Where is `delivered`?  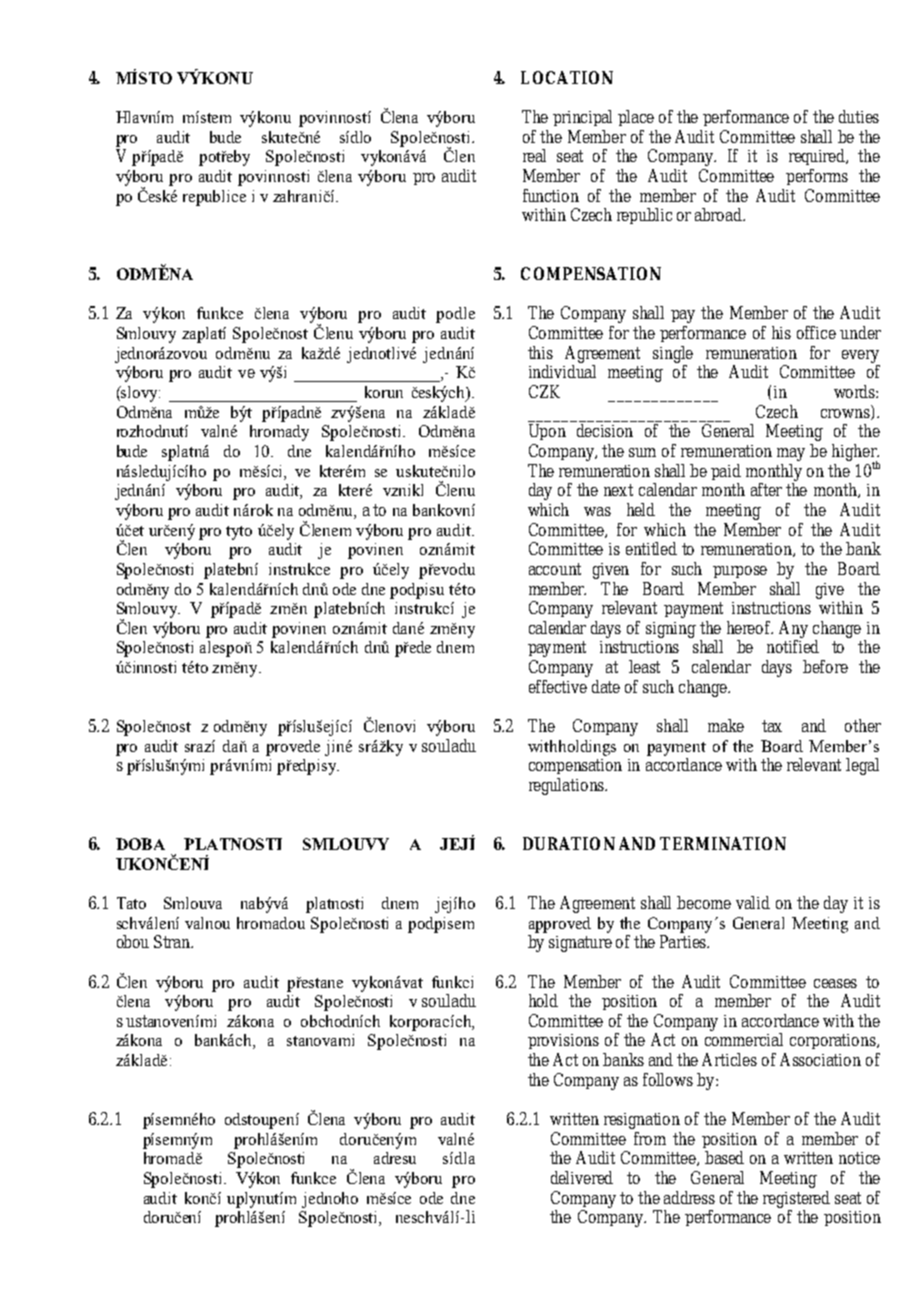 delivered is located at coordinates (582, 1177).
